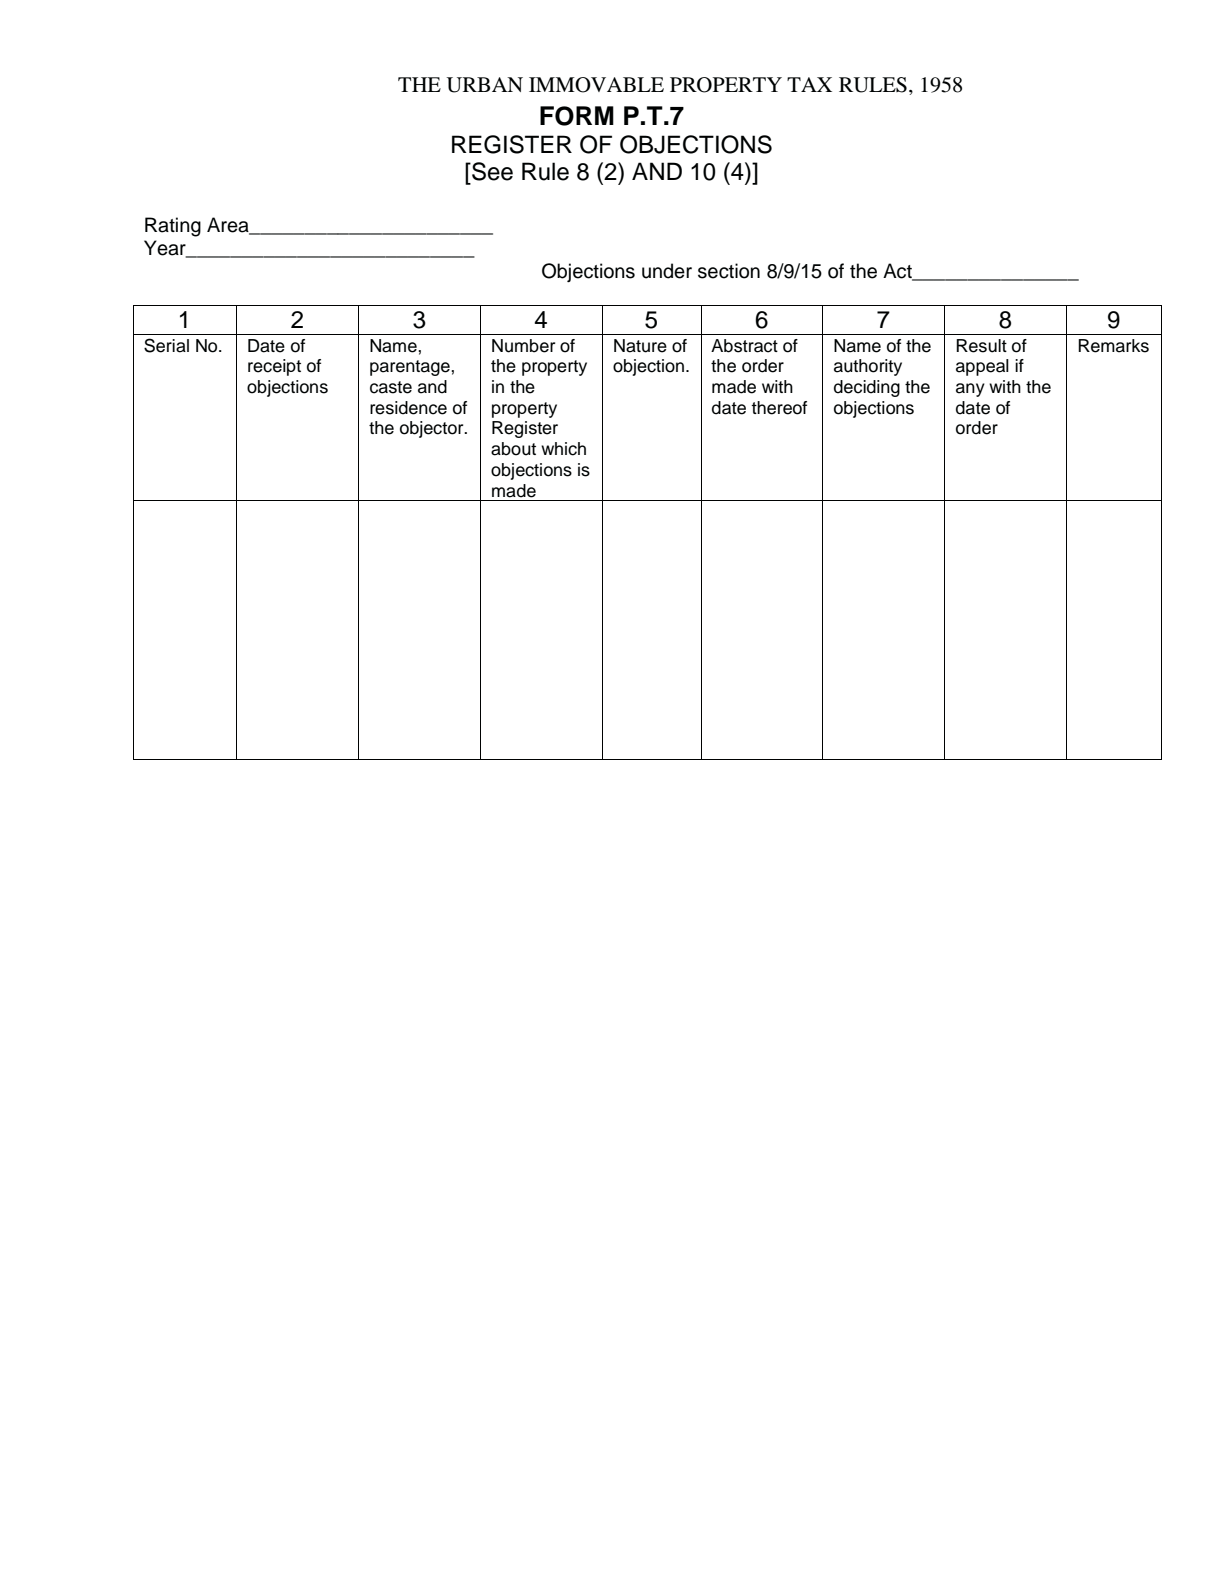 Image resolution: width=1223 pixels, height=1583 pixels. Describe the element at coordinates (809, 84) in the screenshot. I see `TAX` at that location.
